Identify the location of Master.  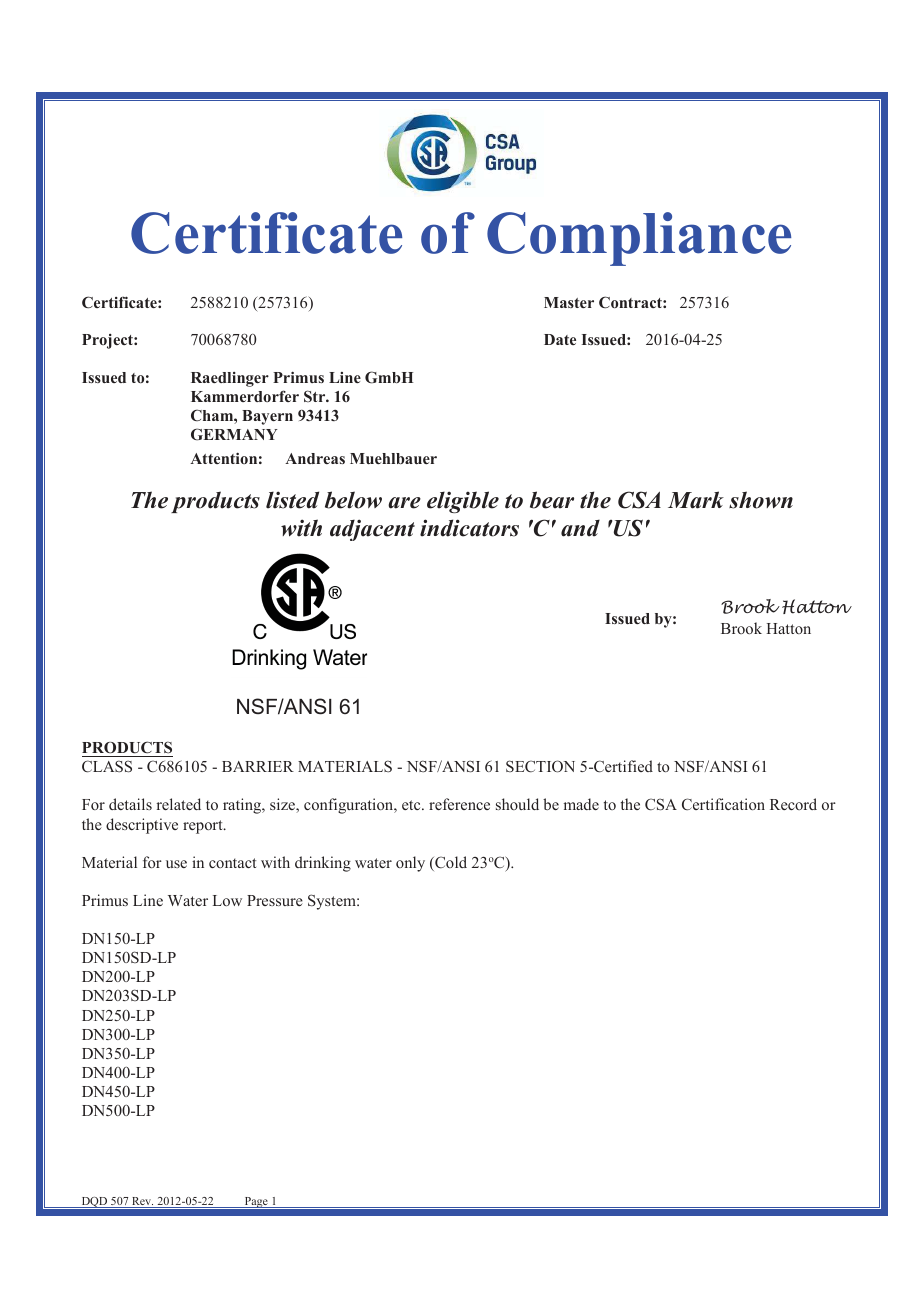
(569, 302).
